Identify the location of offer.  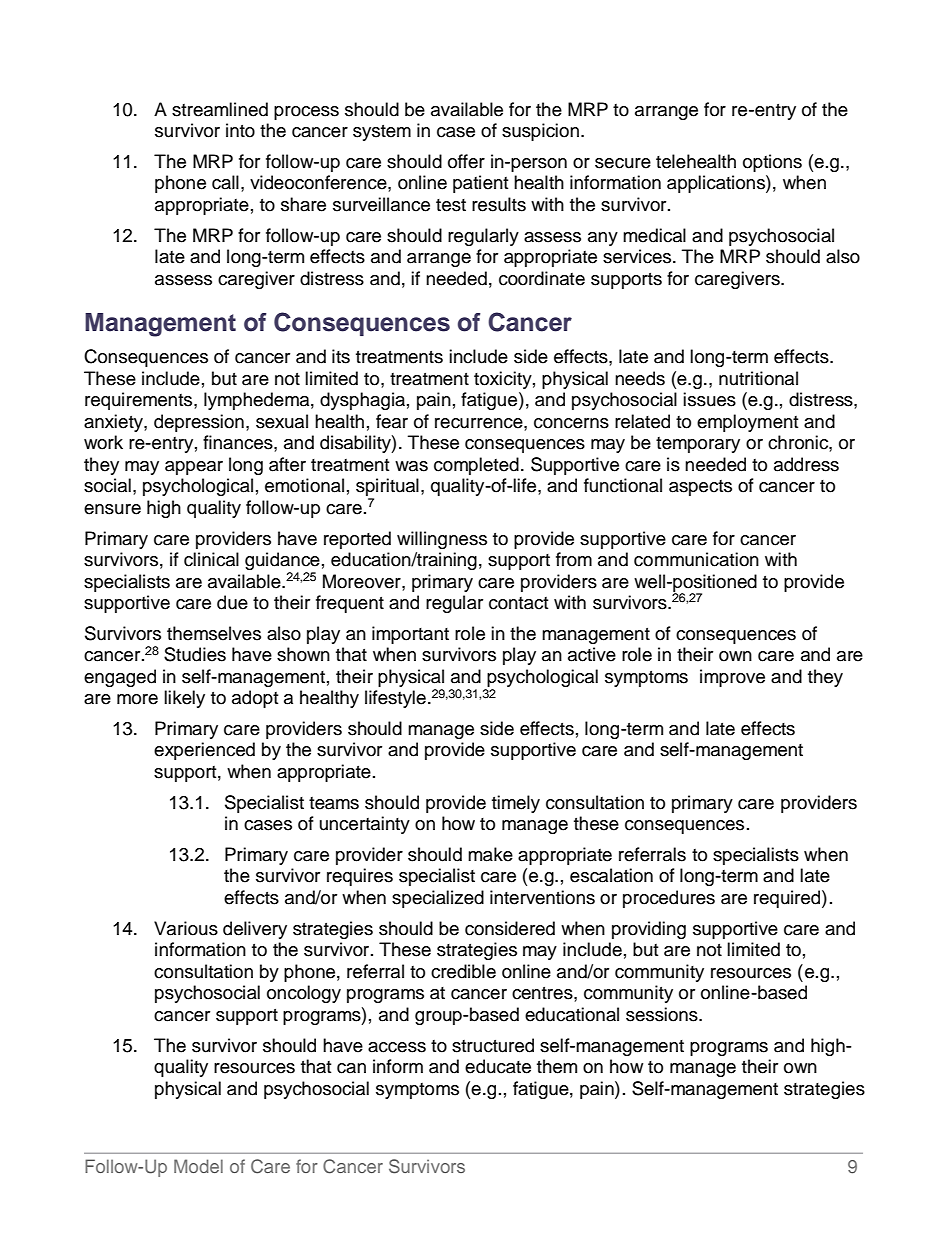
(466, 161).
